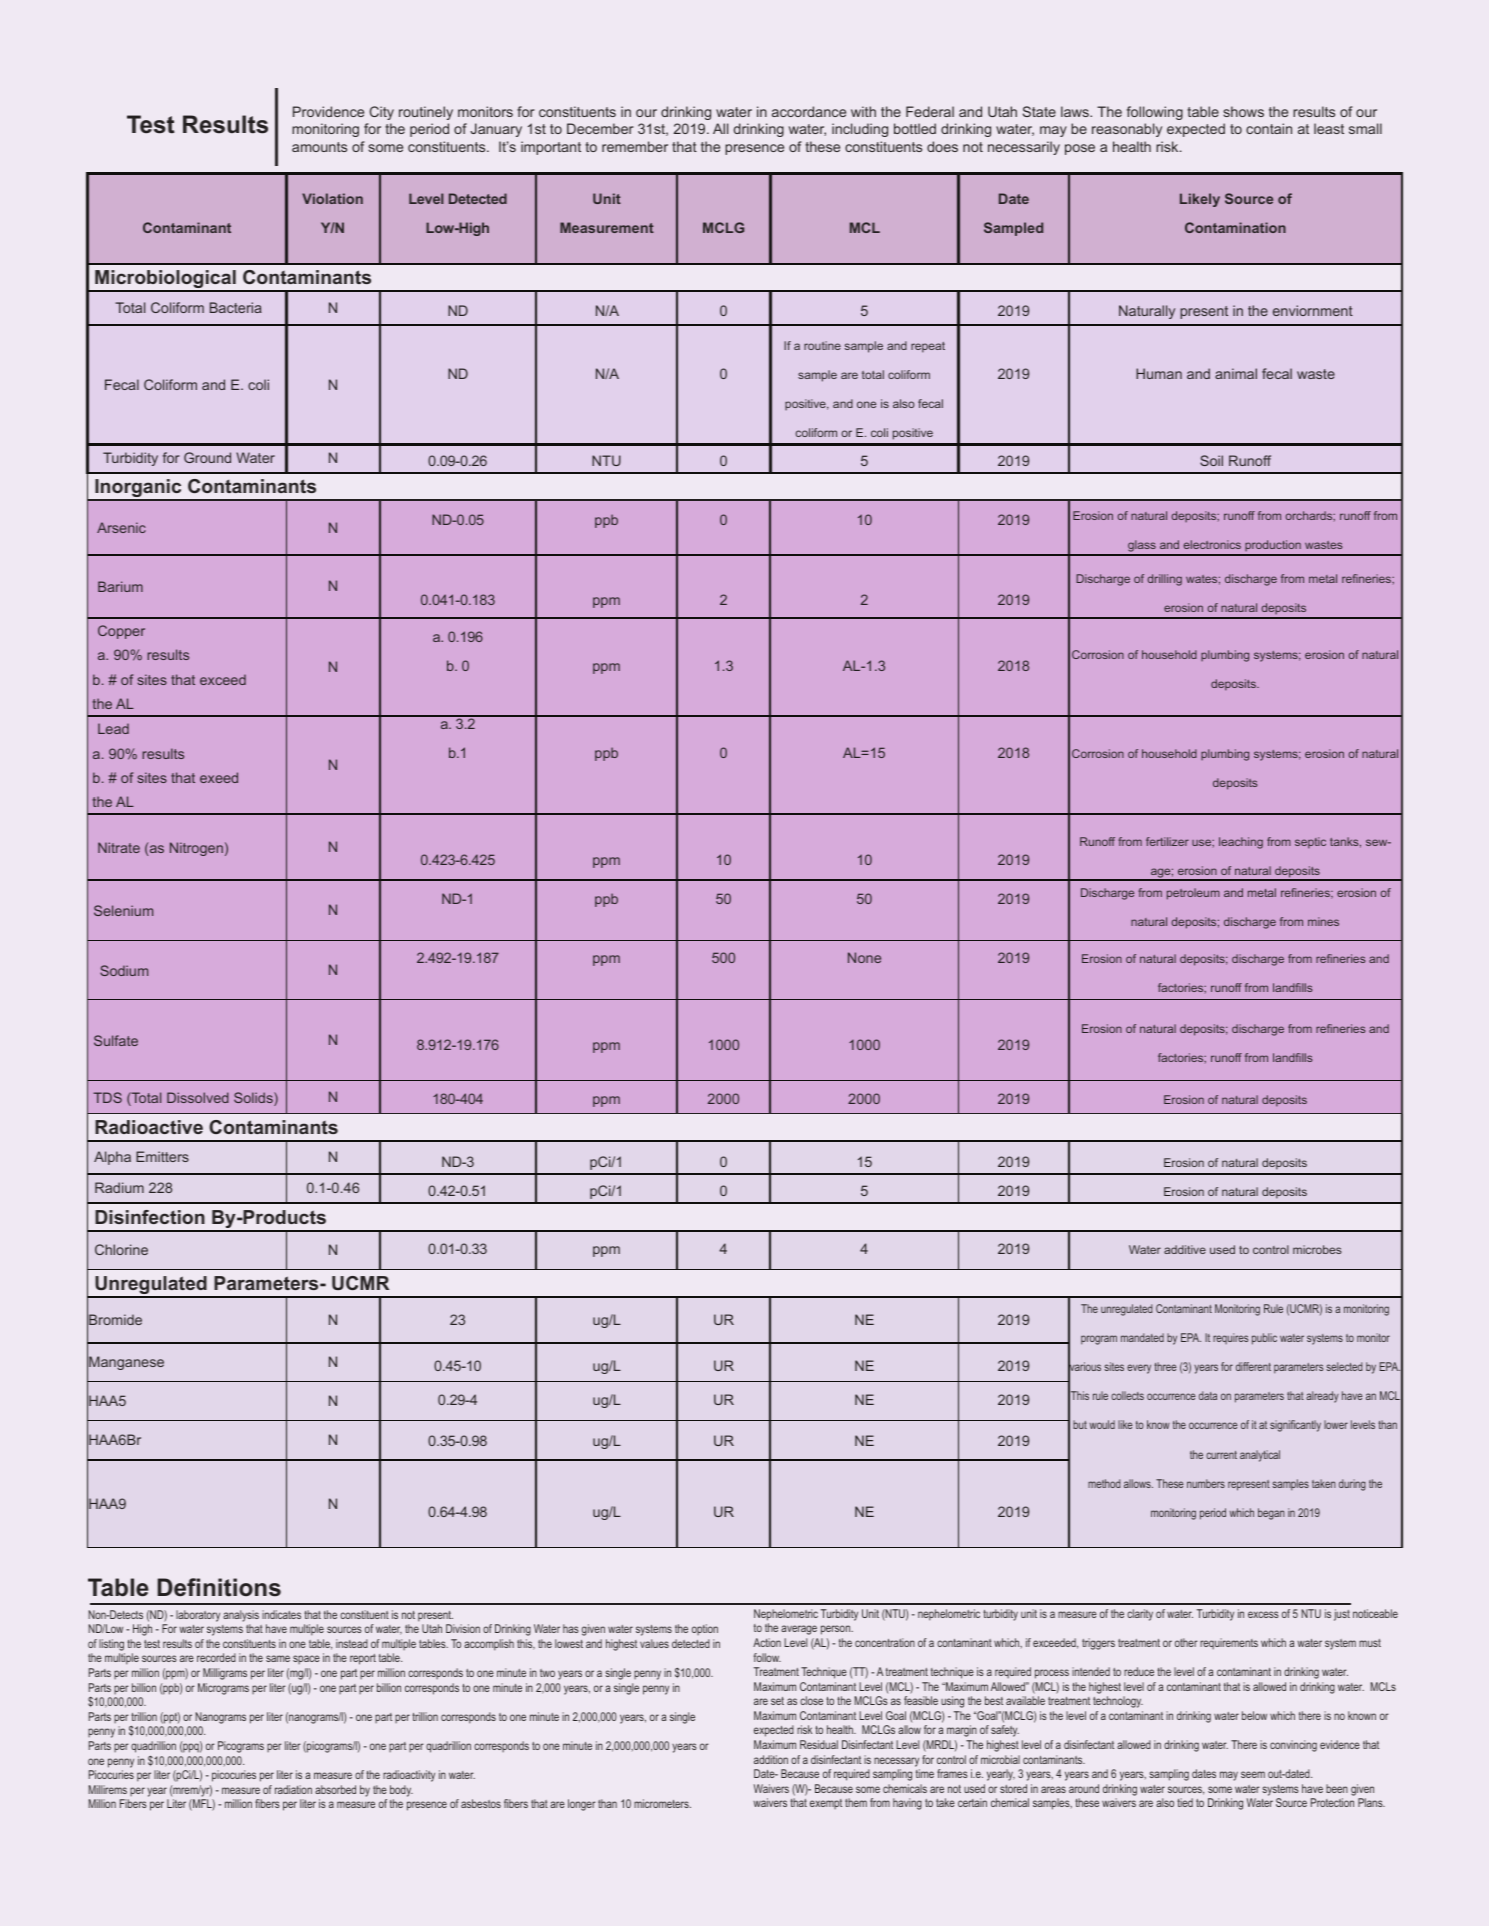 Image resolution: width=1489 pixels, height=1926 pixels. Describe the element at coordinates (809, 111) in the screenshot. I see `accordance` at that location.
